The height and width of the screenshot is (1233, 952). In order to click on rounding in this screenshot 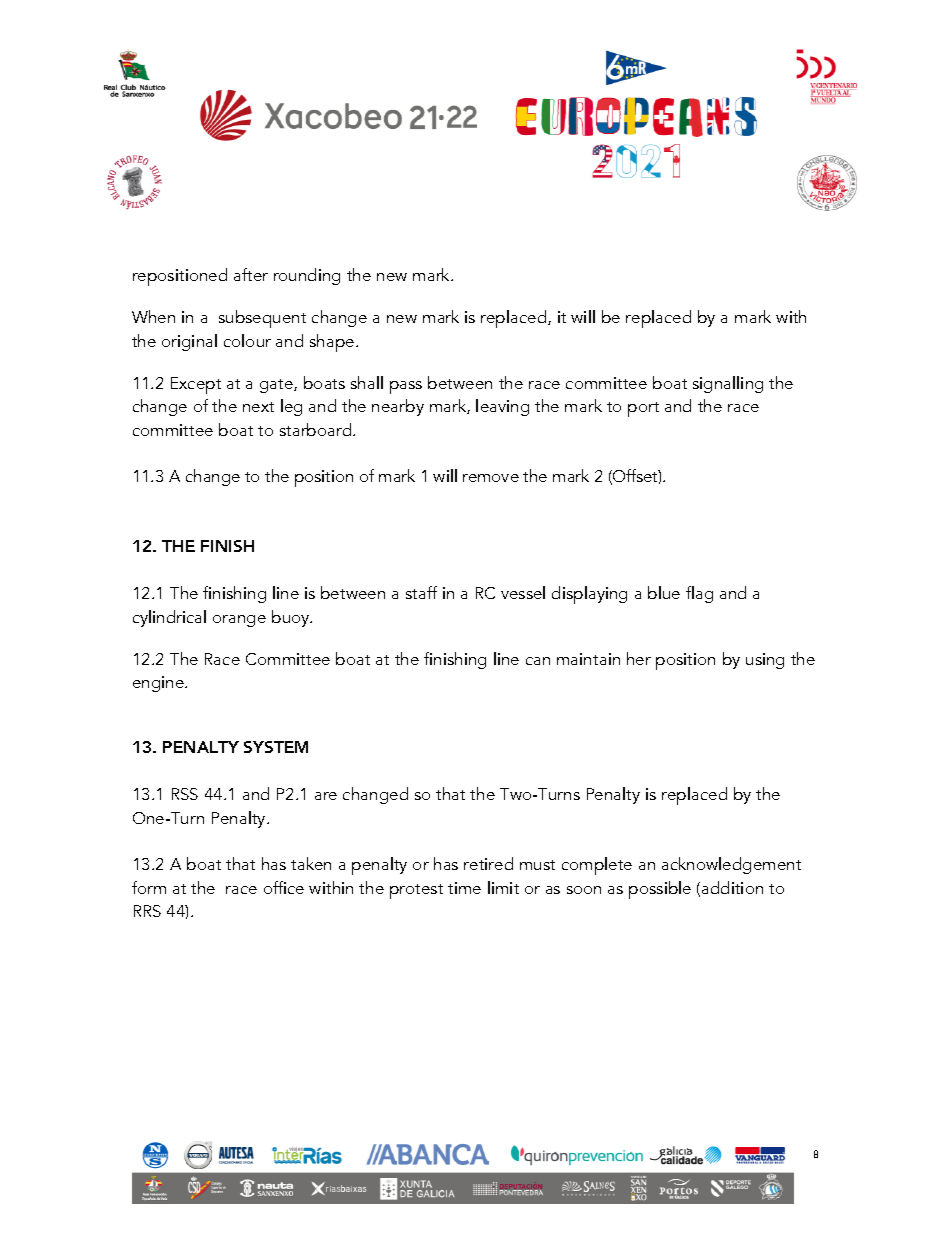, I will do `click(307, 276)`.
